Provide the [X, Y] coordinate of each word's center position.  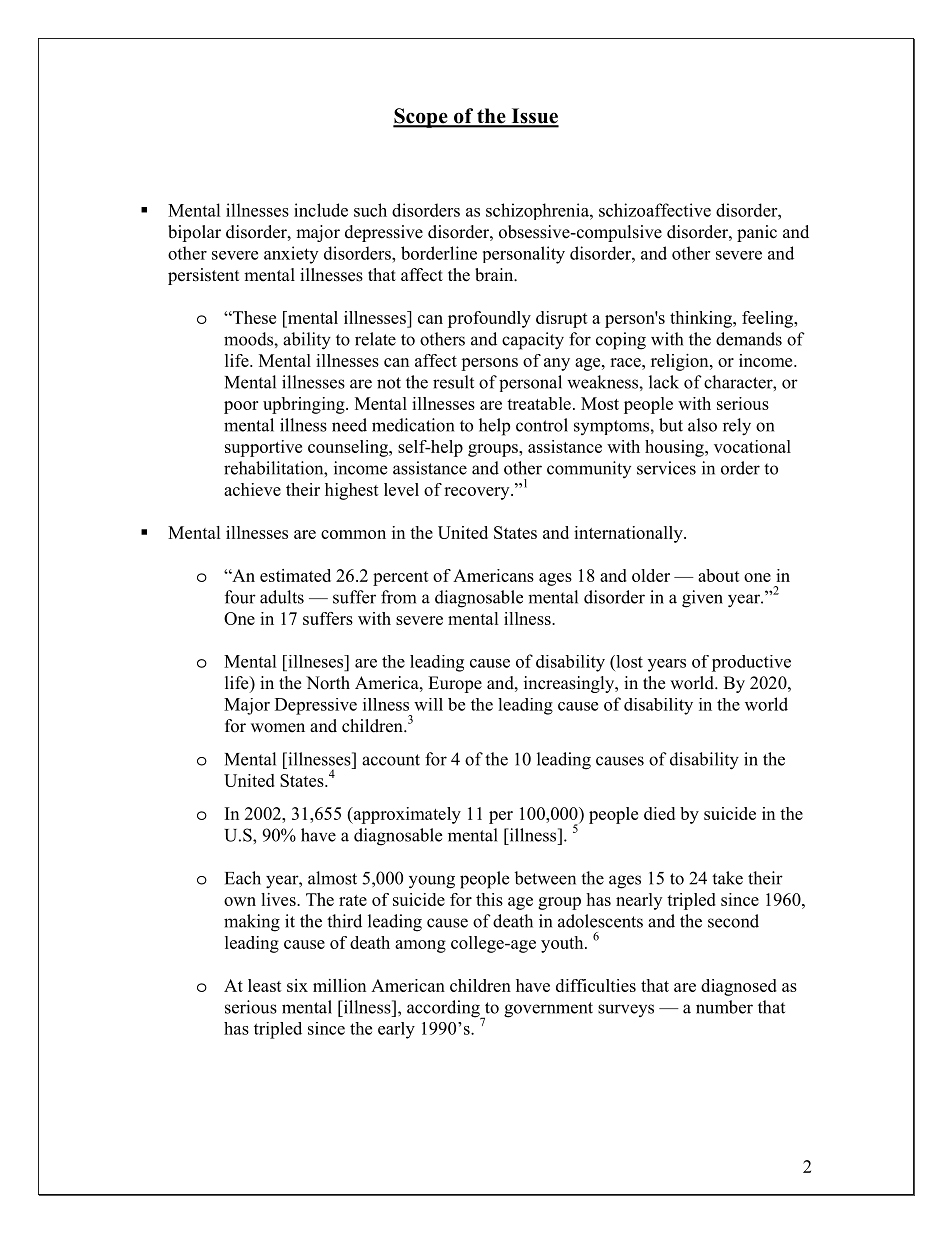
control [542, 425]
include [321, 210]
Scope [421, 118]
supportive [263, 448]
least [265, 985]
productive [751, 663]
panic [757, 233]
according [444, 1010]
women [278, 728]
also [702, 425]
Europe [455, 684]
